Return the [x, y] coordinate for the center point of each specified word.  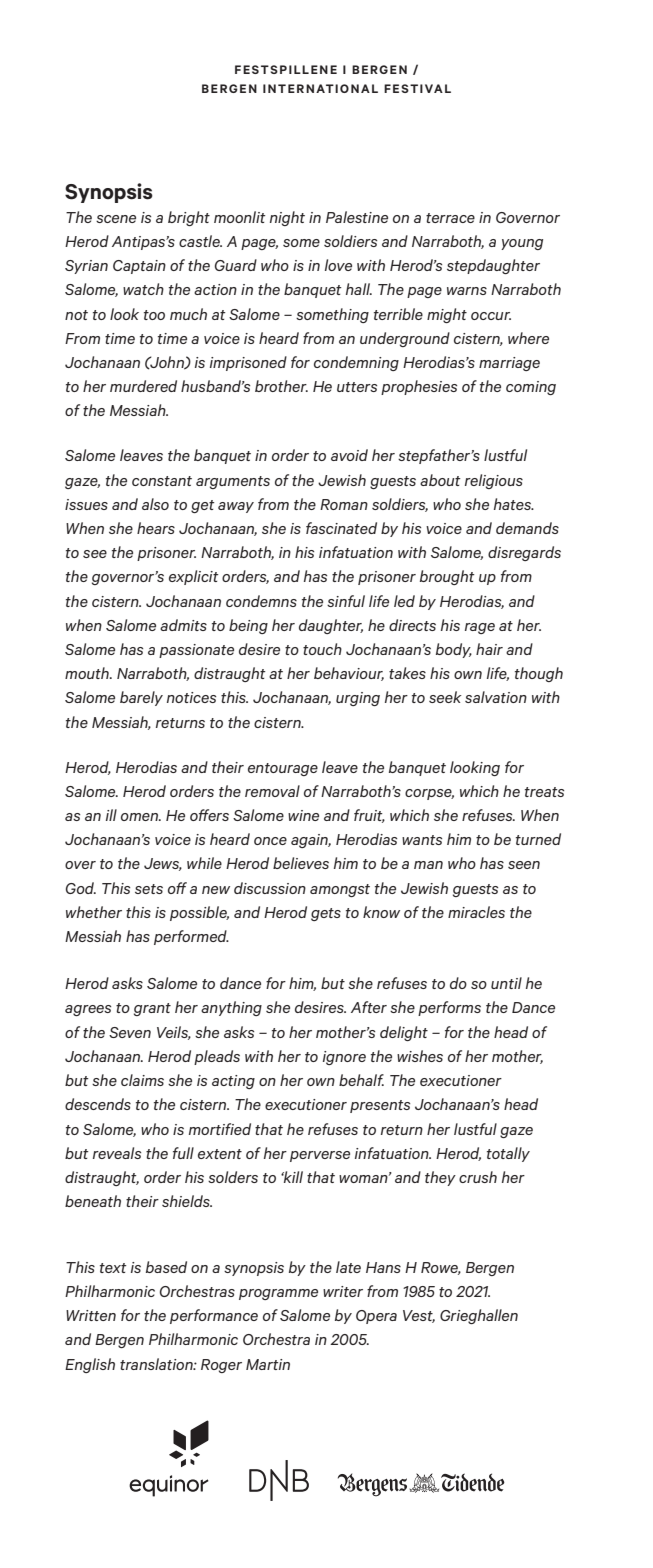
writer [343, 1291]
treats [544, 792]
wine [303, 815]
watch [143, 289]
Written [91, 1315]
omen [141, 817]
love [338, 265]
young [522, 244]
